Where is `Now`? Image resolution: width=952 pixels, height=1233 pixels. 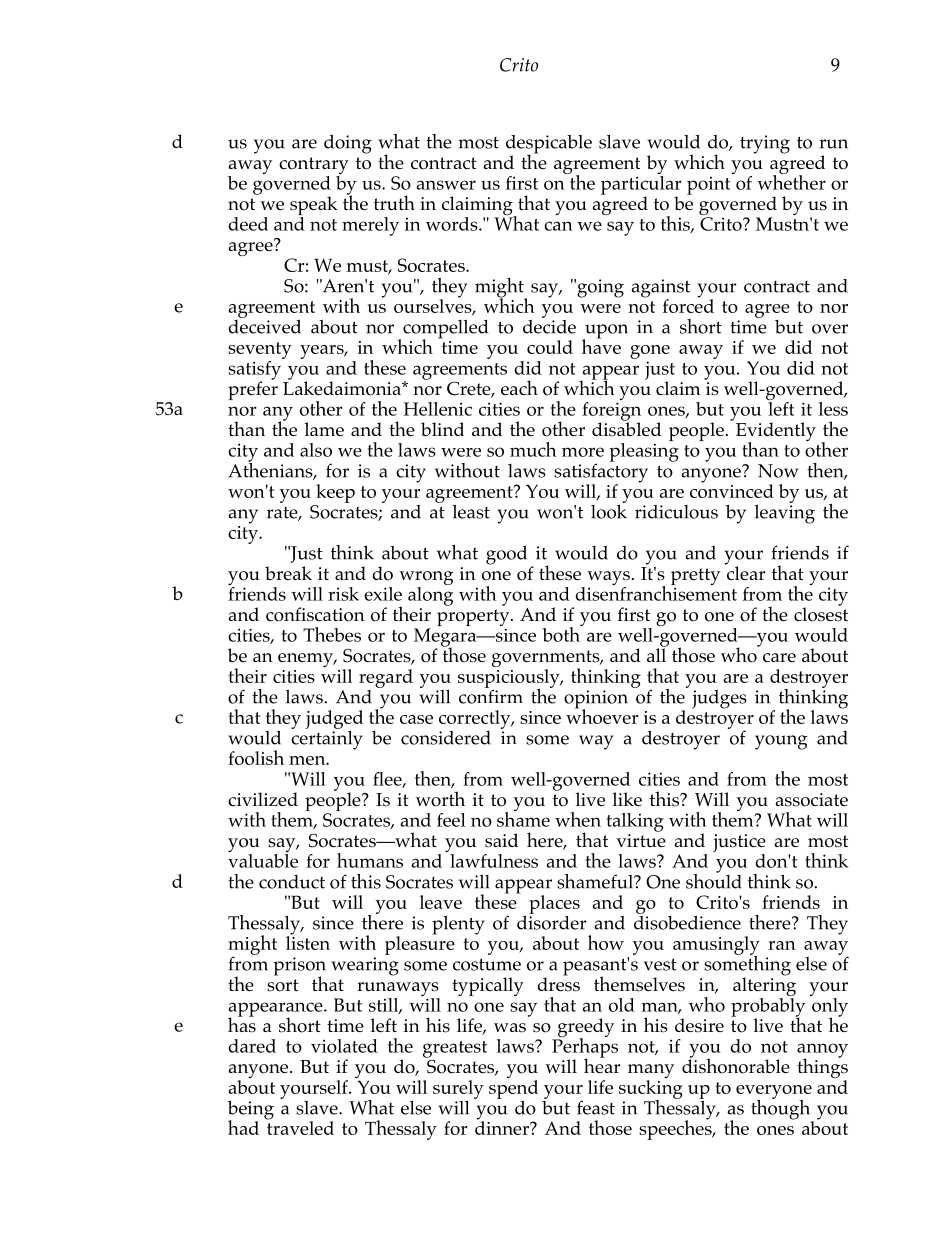 Now is located at coordinates (778, 471).
